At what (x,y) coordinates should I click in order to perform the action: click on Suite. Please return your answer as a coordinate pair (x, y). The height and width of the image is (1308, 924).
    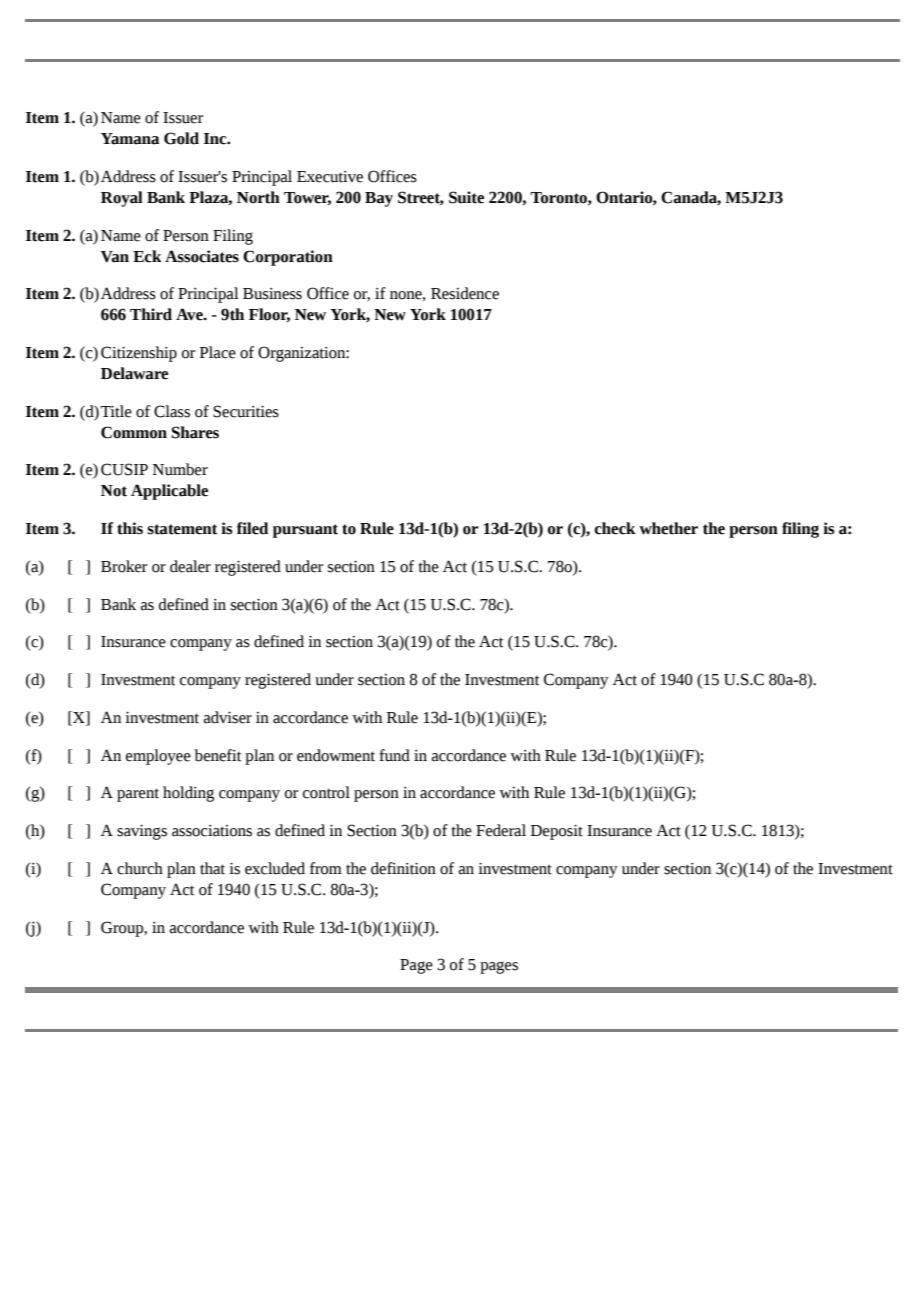
    Looking at the image, I should click on (466, 197).
